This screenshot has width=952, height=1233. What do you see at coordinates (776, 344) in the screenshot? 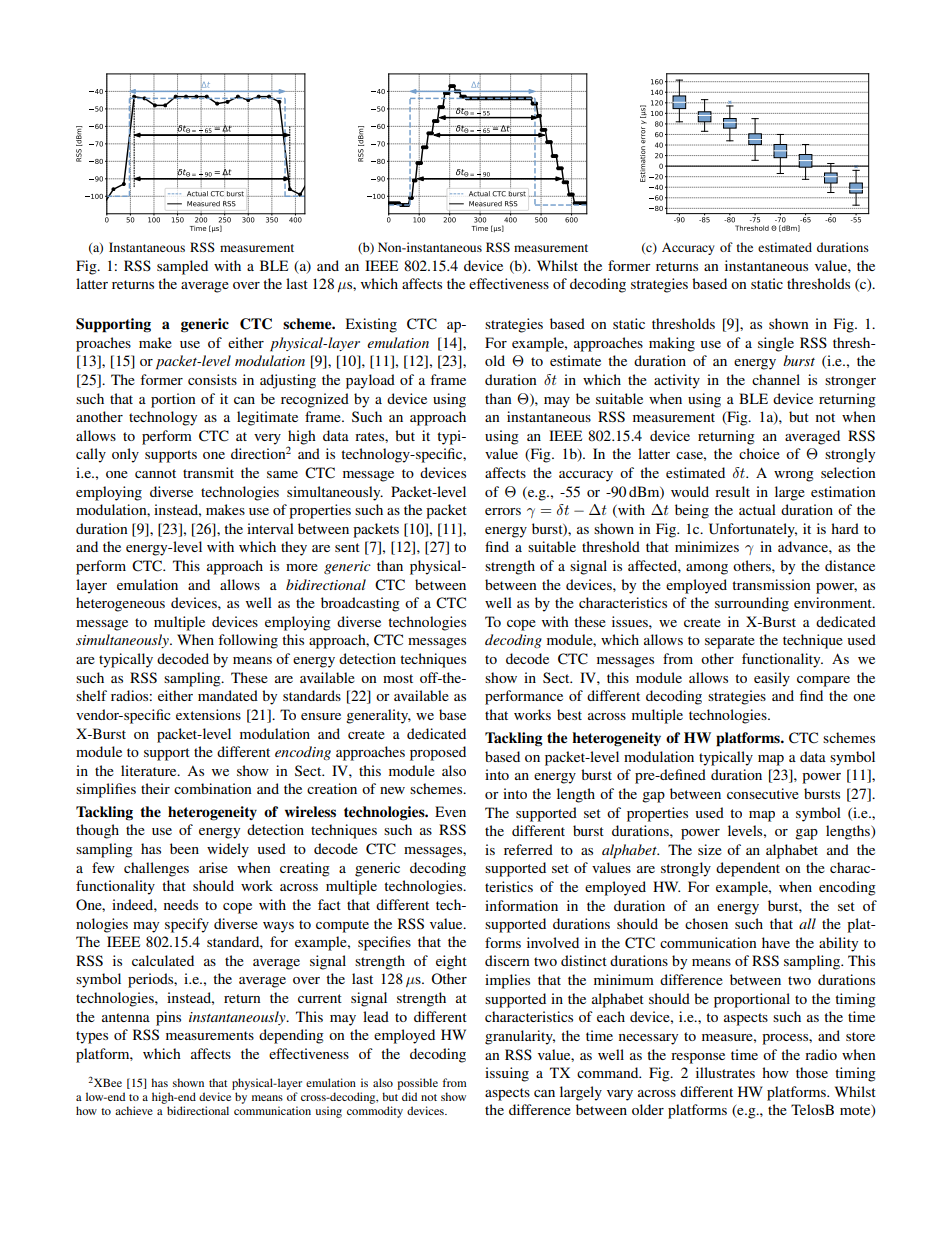
I see `single` at bounding box center [776, 344].
